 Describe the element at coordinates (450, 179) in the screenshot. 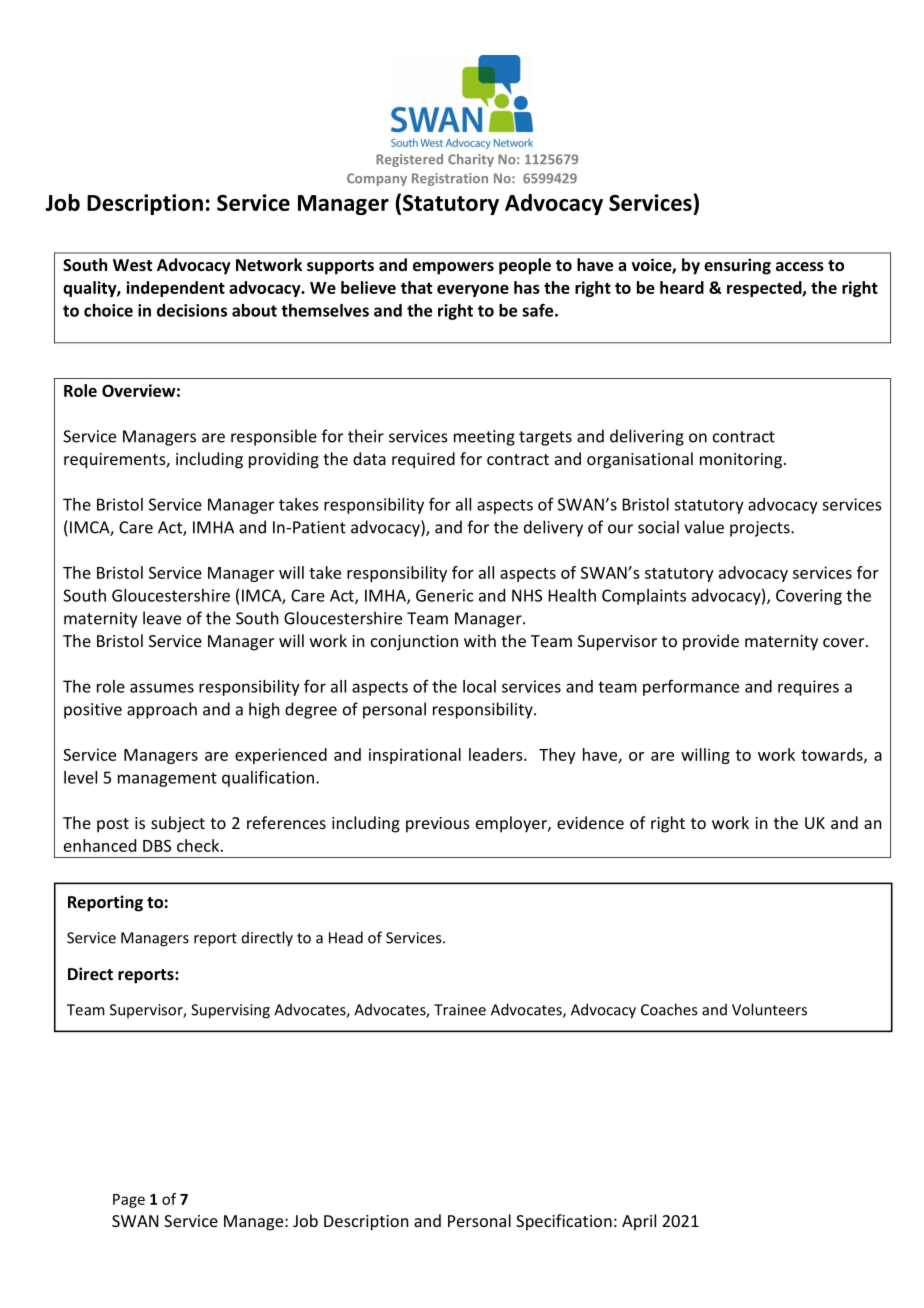

I see `Registration` at that location.
